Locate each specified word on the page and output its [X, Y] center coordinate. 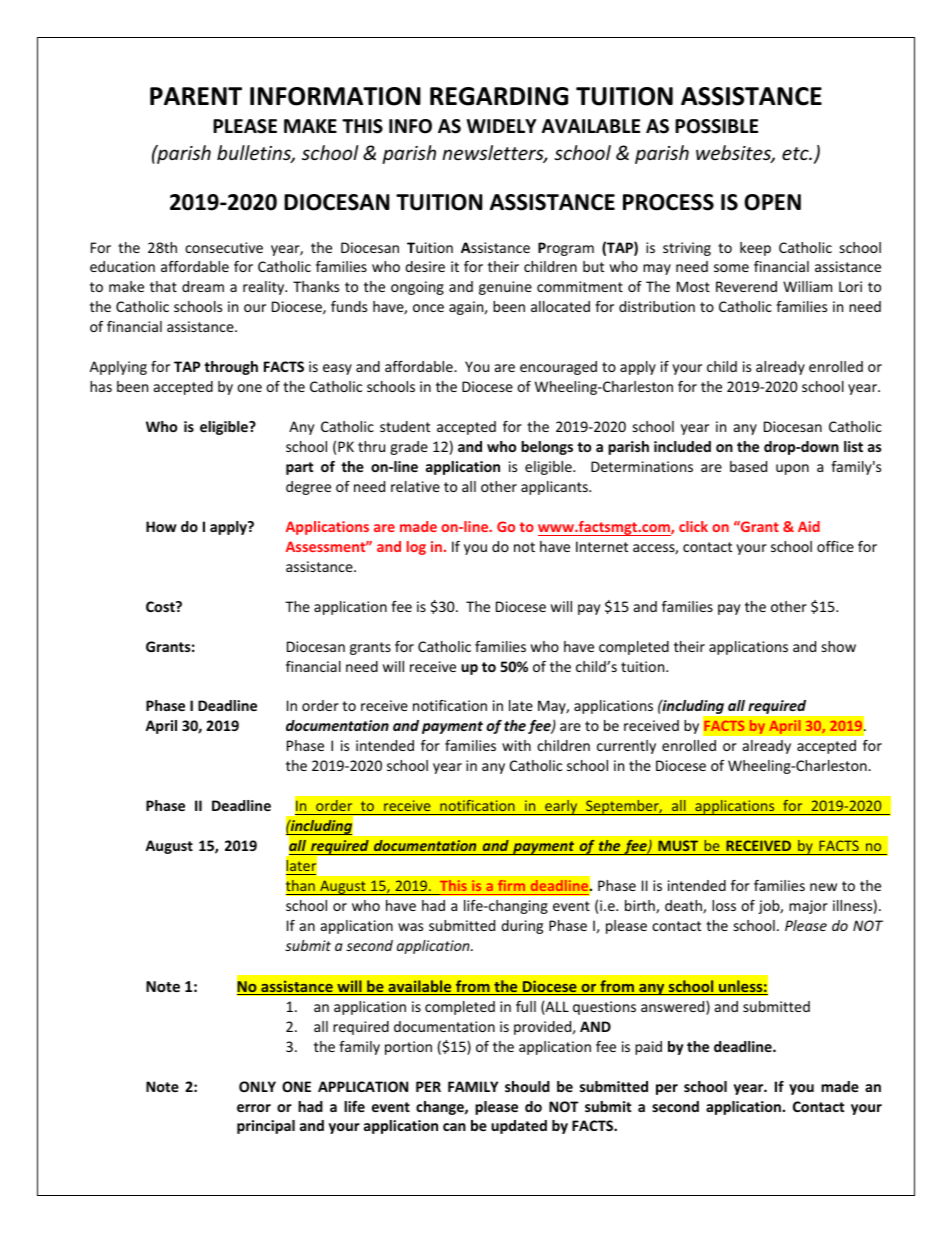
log [416, 548]
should [527, 1086]
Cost [161, 606]
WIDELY [502, 126]
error [254, 1108]
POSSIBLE [716, 126]
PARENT [196, 96]
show [839, 646]
